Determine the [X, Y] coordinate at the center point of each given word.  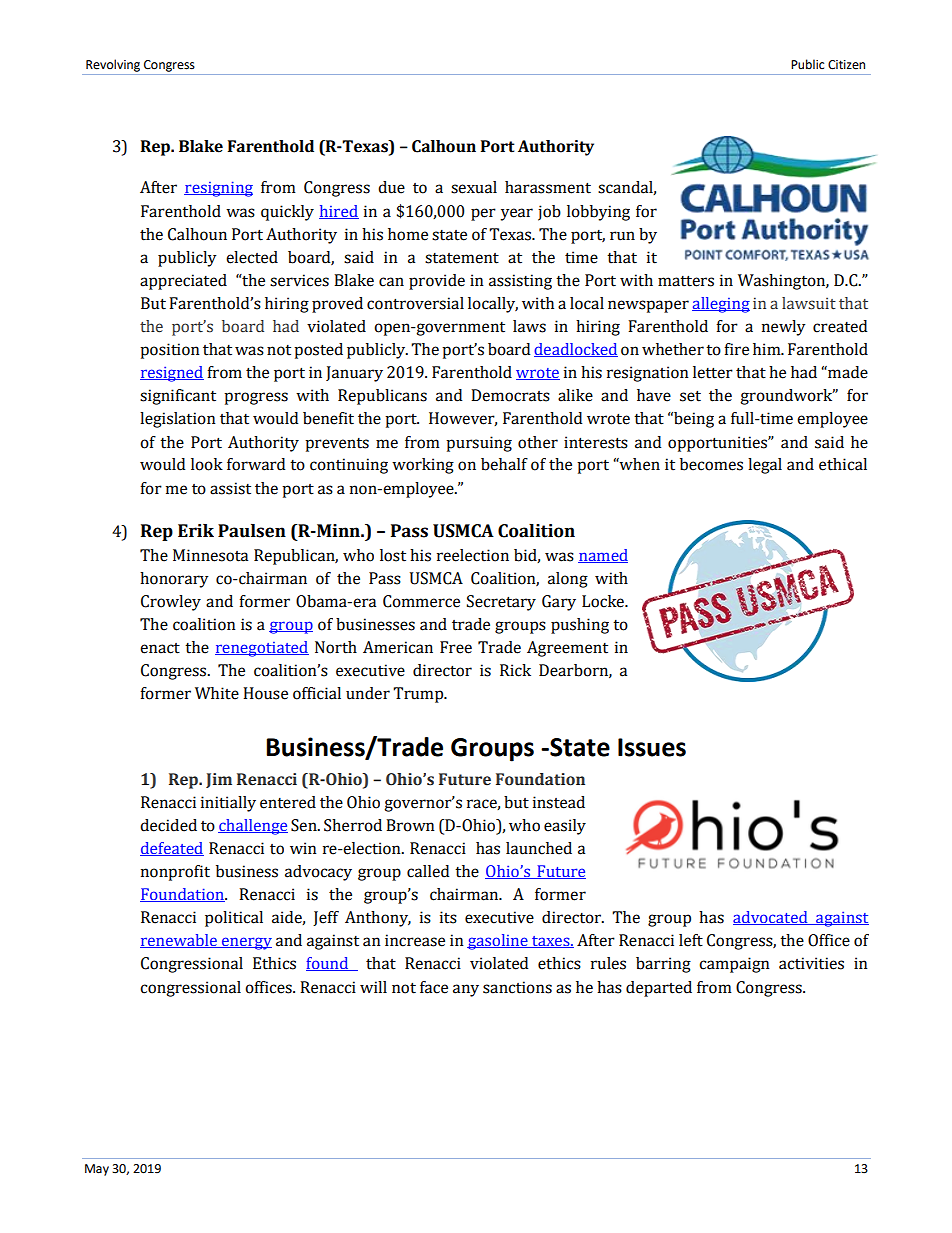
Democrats [510, 395]
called [428, 871]
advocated [771, 918]
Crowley [171, 603]
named [603, 556]
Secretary [501, 603]
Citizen [846, 65]
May [97, 1170]
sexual [474, 187]
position [170, 351]
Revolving [113, 65]
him [768, 349]
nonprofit [175, 873]
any [466, 990]
